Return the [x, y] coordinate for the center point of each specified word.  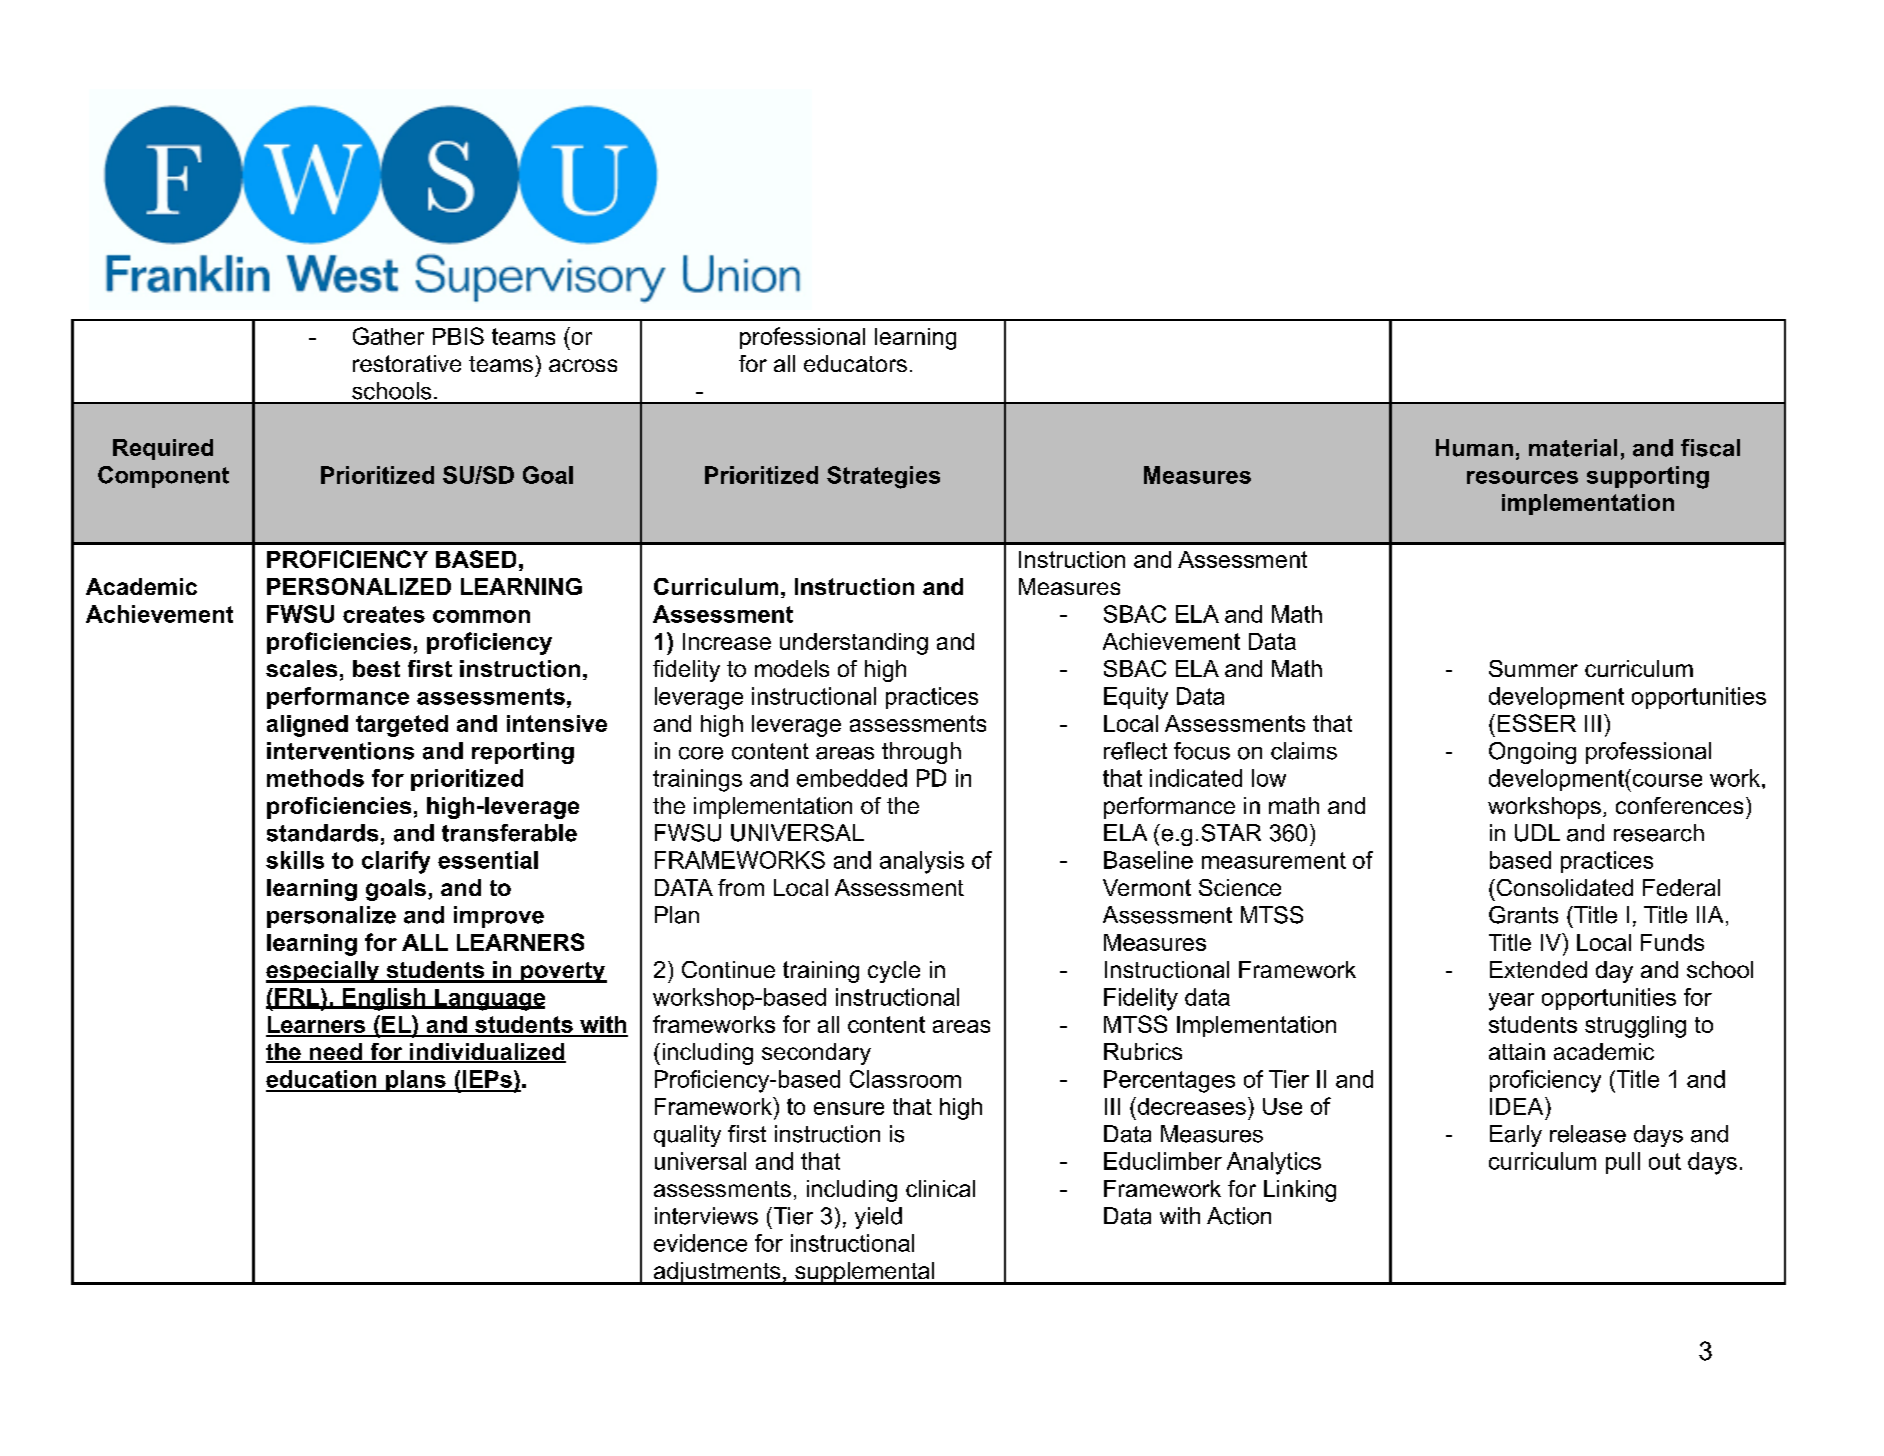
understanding [854, 644]
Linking [1300, 1191]
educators [855, 363]
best [376, 668]
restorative [407, 363]
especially [324, 972]
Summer [1533, 668]
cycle [894, 972]
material [1573, 448]
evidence [700, 1243]
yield [878, 1218]
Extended [1538, 969]
